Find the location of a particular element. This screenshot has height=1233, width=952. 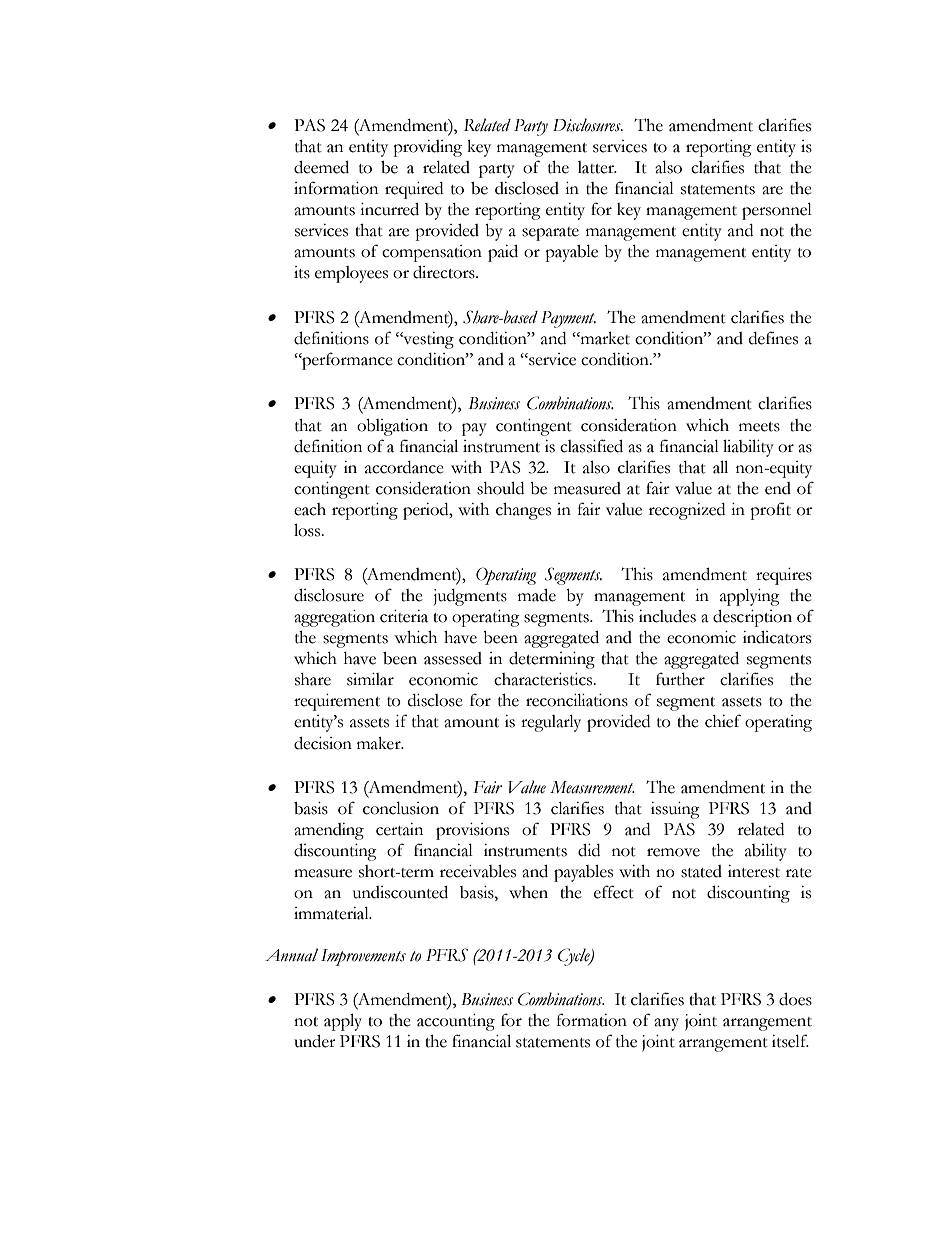

classified is located at coordinates (591, 446).
